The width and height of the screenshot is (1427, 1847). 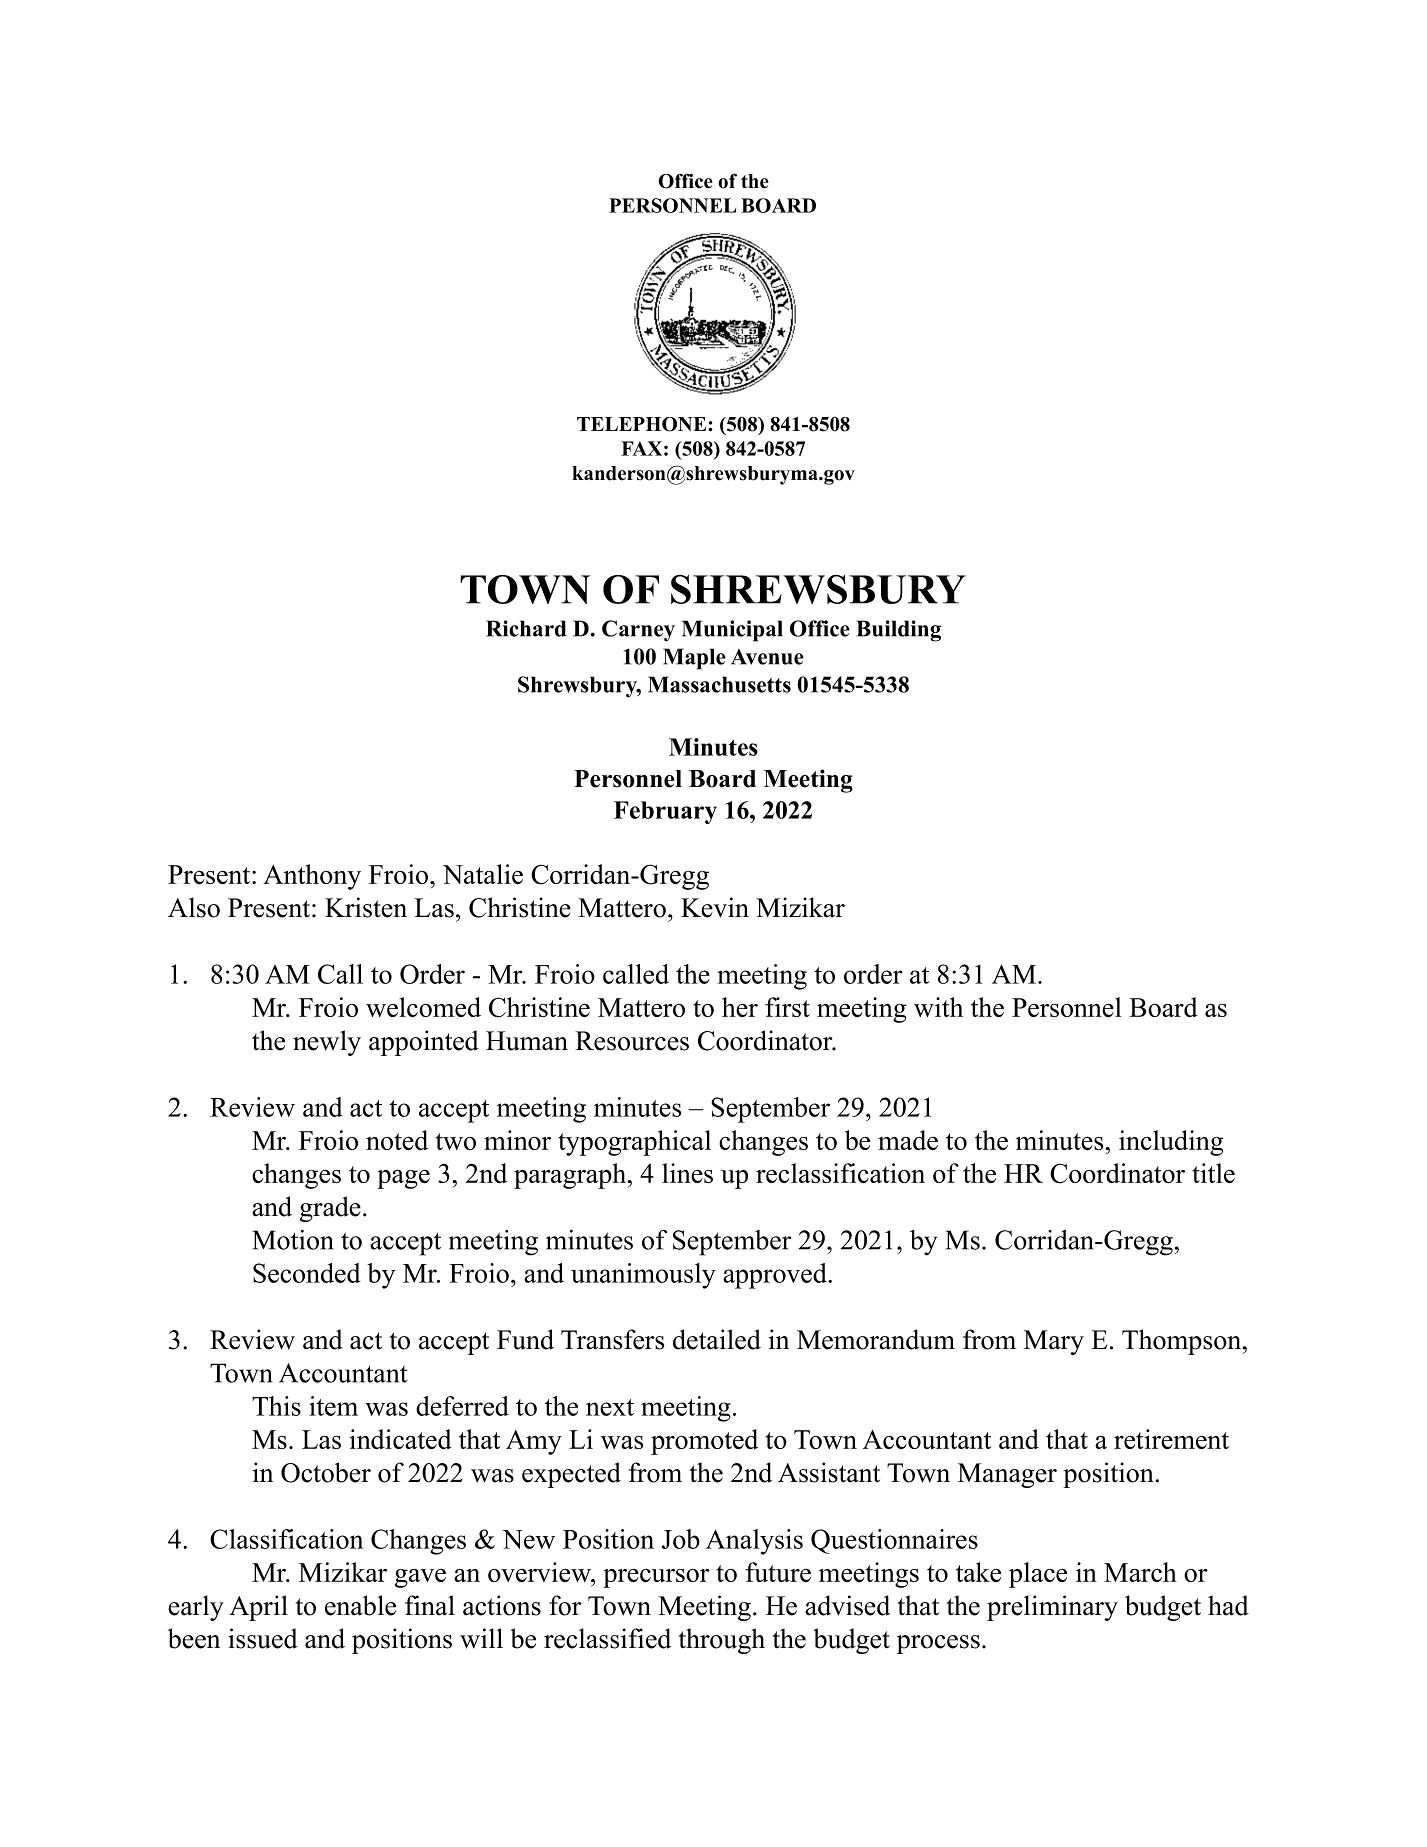 What do you see at coordinates (687, 1173) in the screenshot?
I see `lines` at bounding box center [687, 1173].
